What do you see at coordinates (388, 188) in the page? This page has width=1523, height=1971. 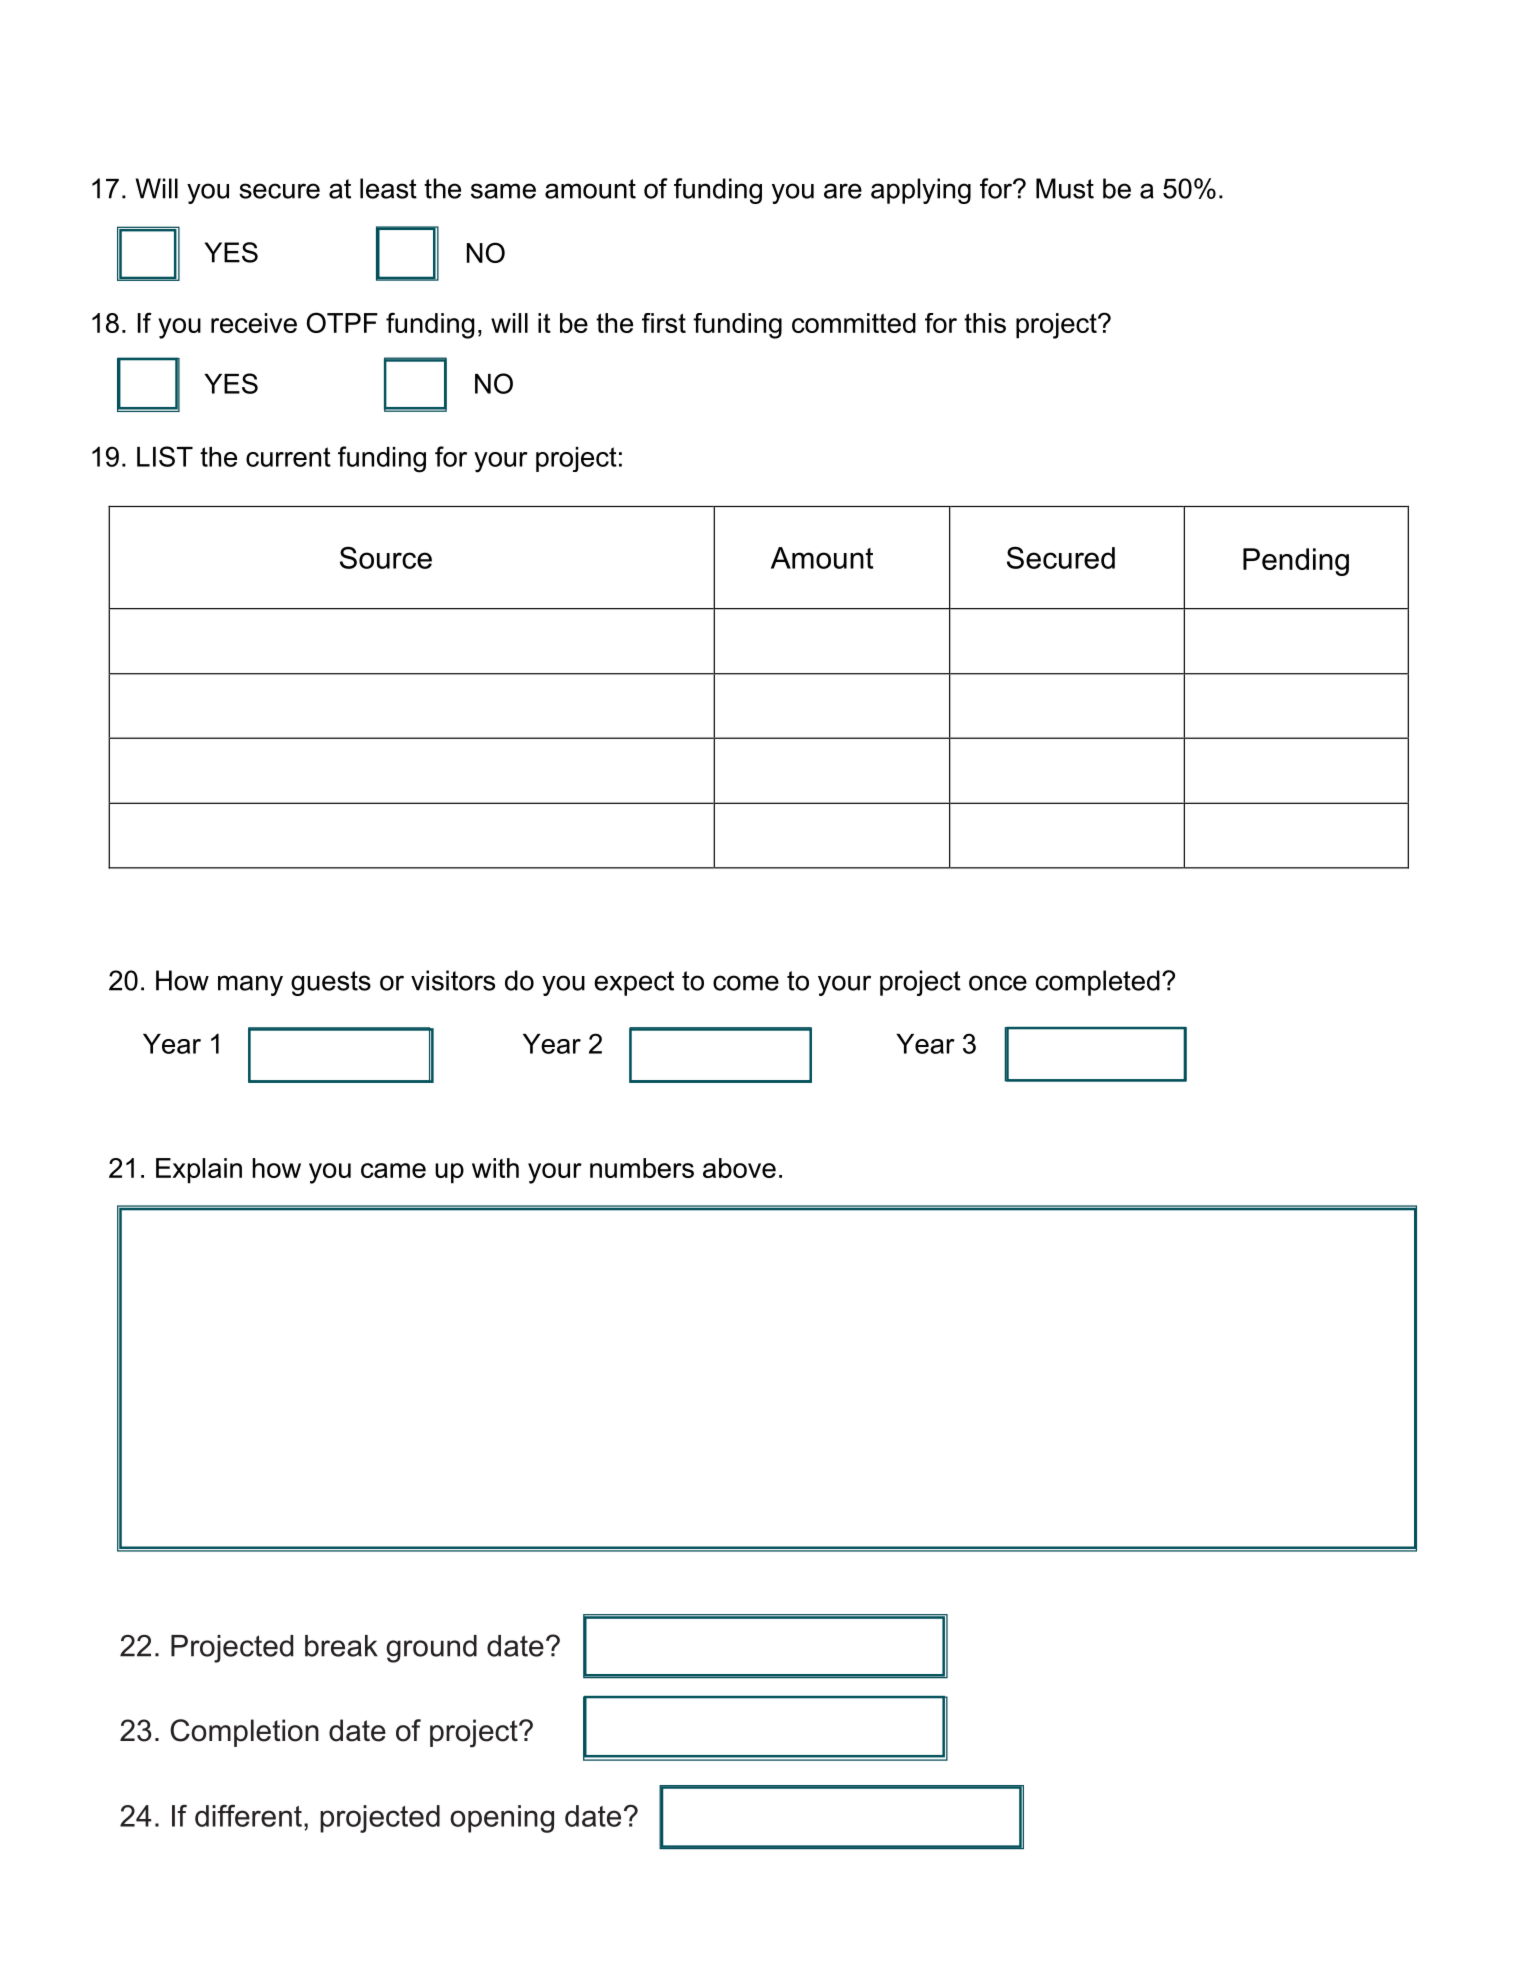 I see `least` at bounding box center [388, 188].
